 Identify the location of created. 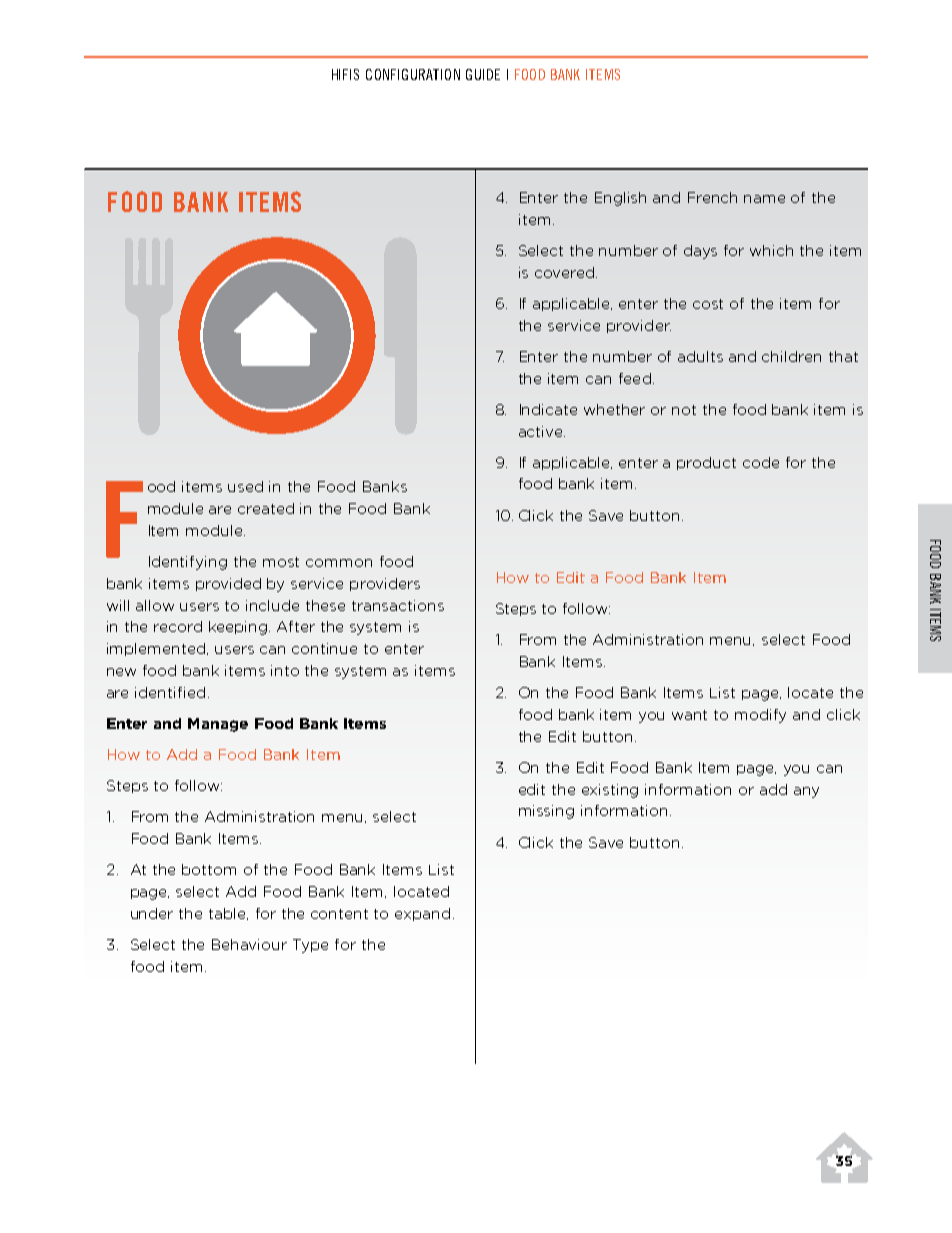
(266, 508).
